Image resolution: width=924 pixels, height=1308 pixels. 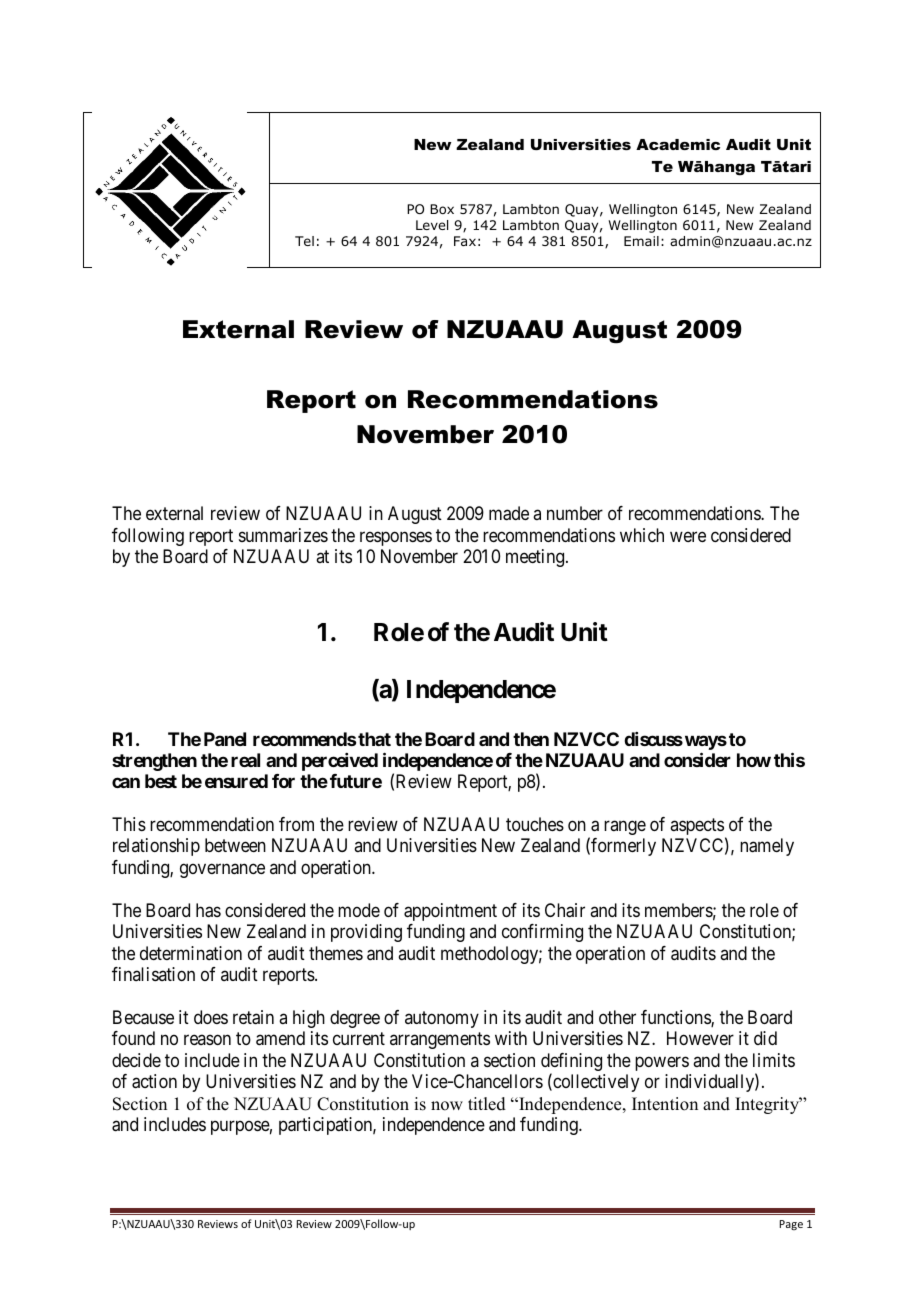 I want to click on Panel, so click(x=225, y=739).
